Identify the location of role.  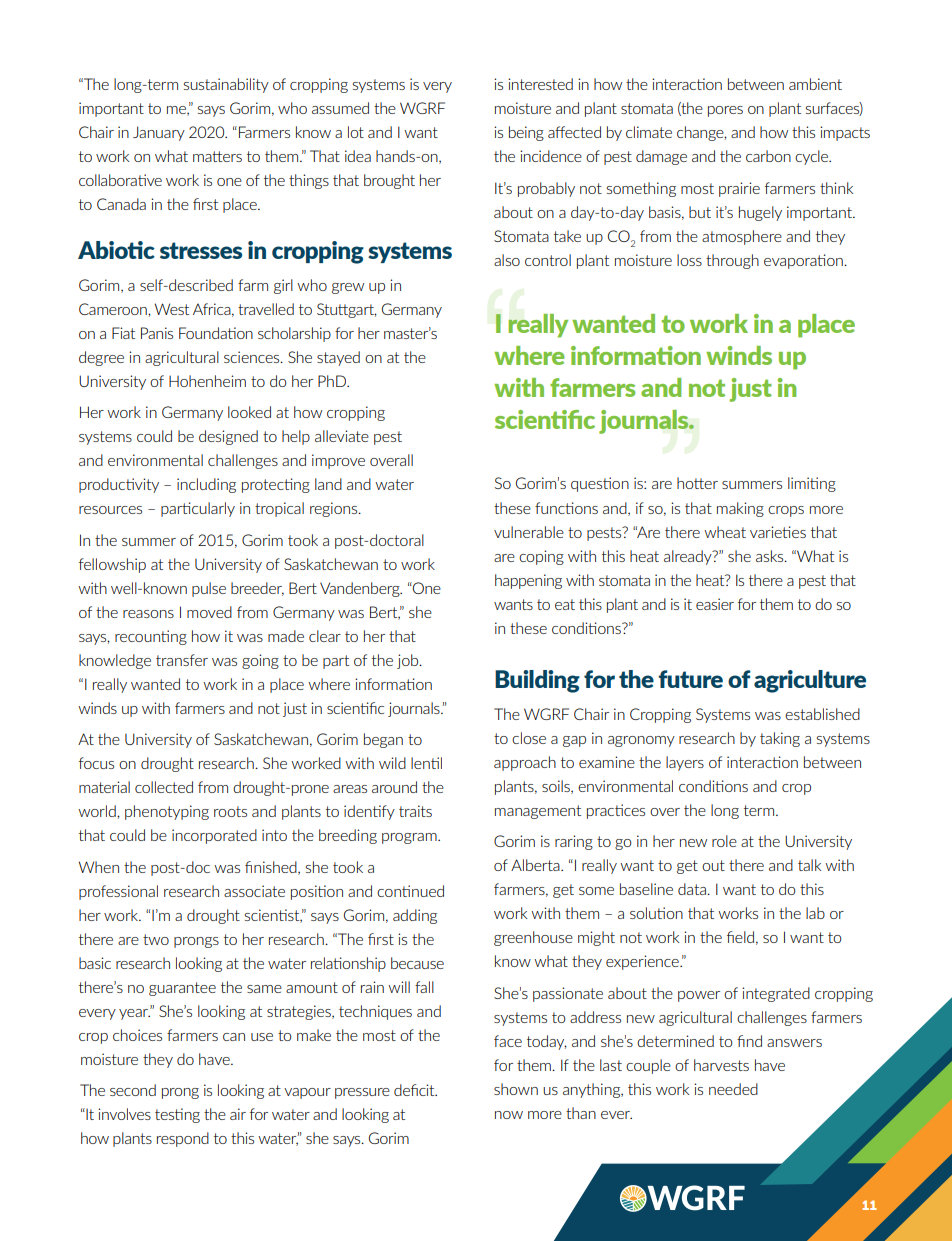
(724, 841).
